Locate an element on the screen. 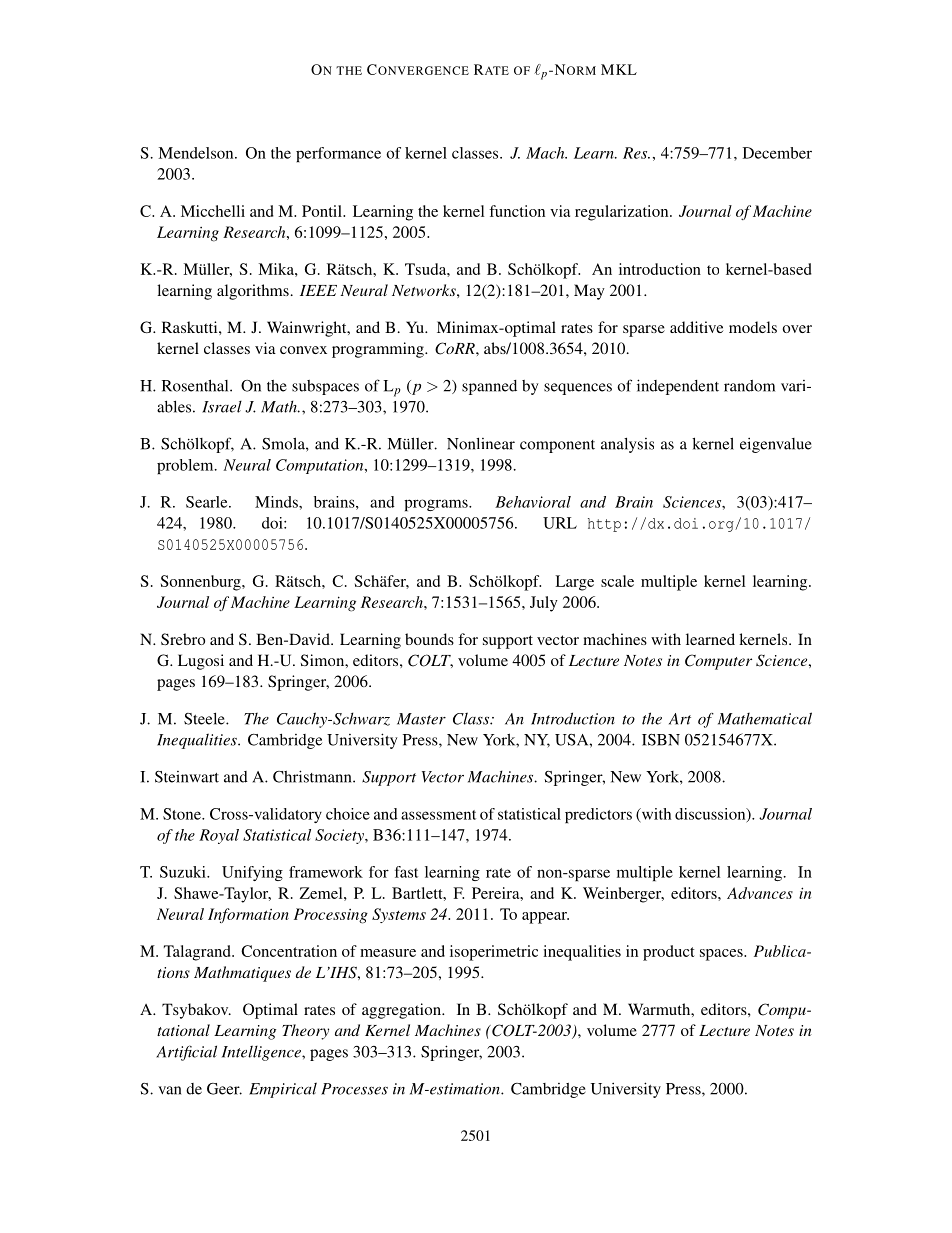 The width and height of the screenshot is (952, 1233). spanned is located at coordinates (489, 387).
